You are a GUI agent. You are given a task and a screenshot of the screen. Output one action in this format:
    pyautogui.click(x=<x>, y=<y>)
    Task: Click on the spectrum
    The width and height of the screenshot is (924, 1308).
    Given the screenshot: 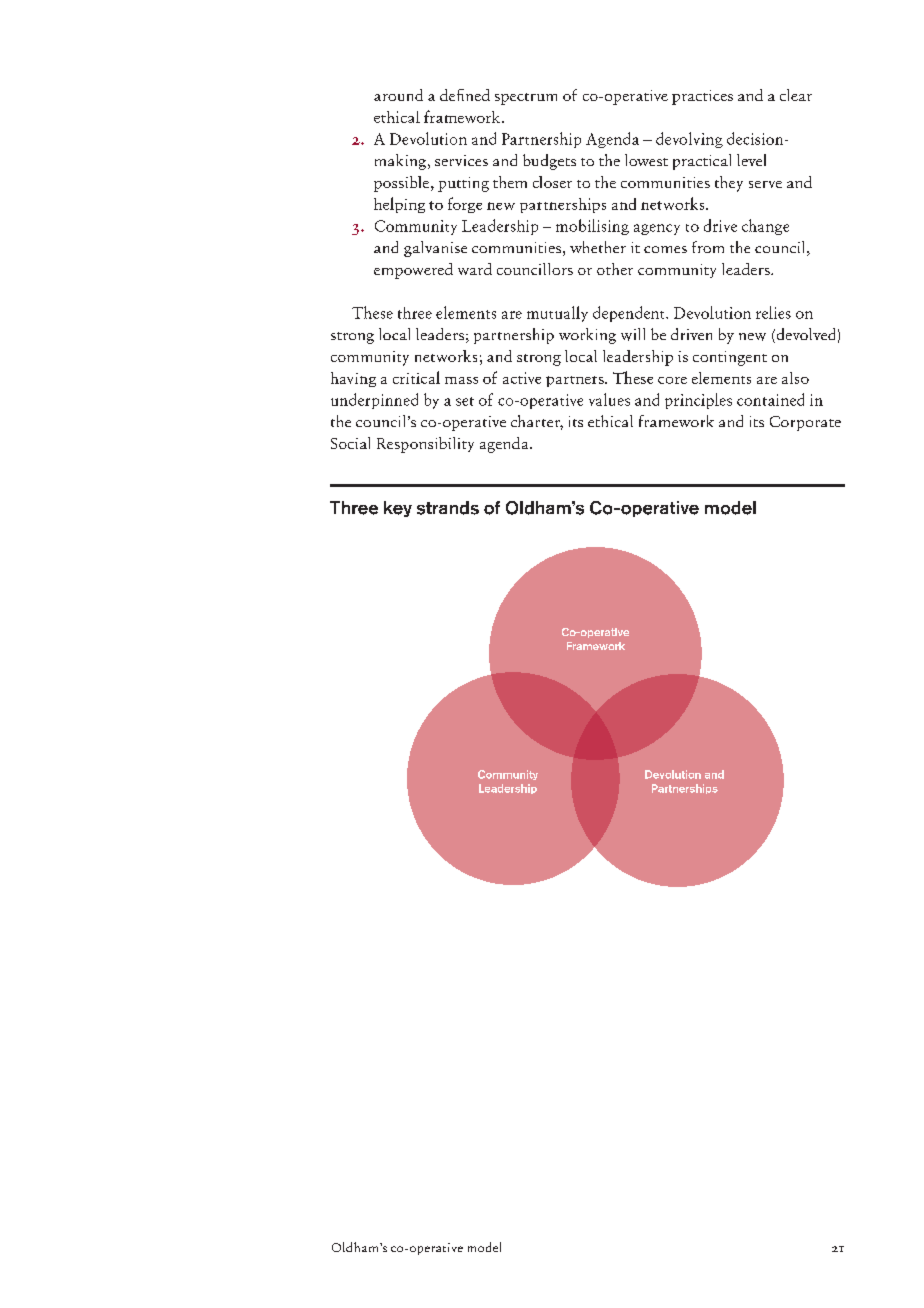 What is the action you would take?
    pyautogui.click(x=526, y=99)
